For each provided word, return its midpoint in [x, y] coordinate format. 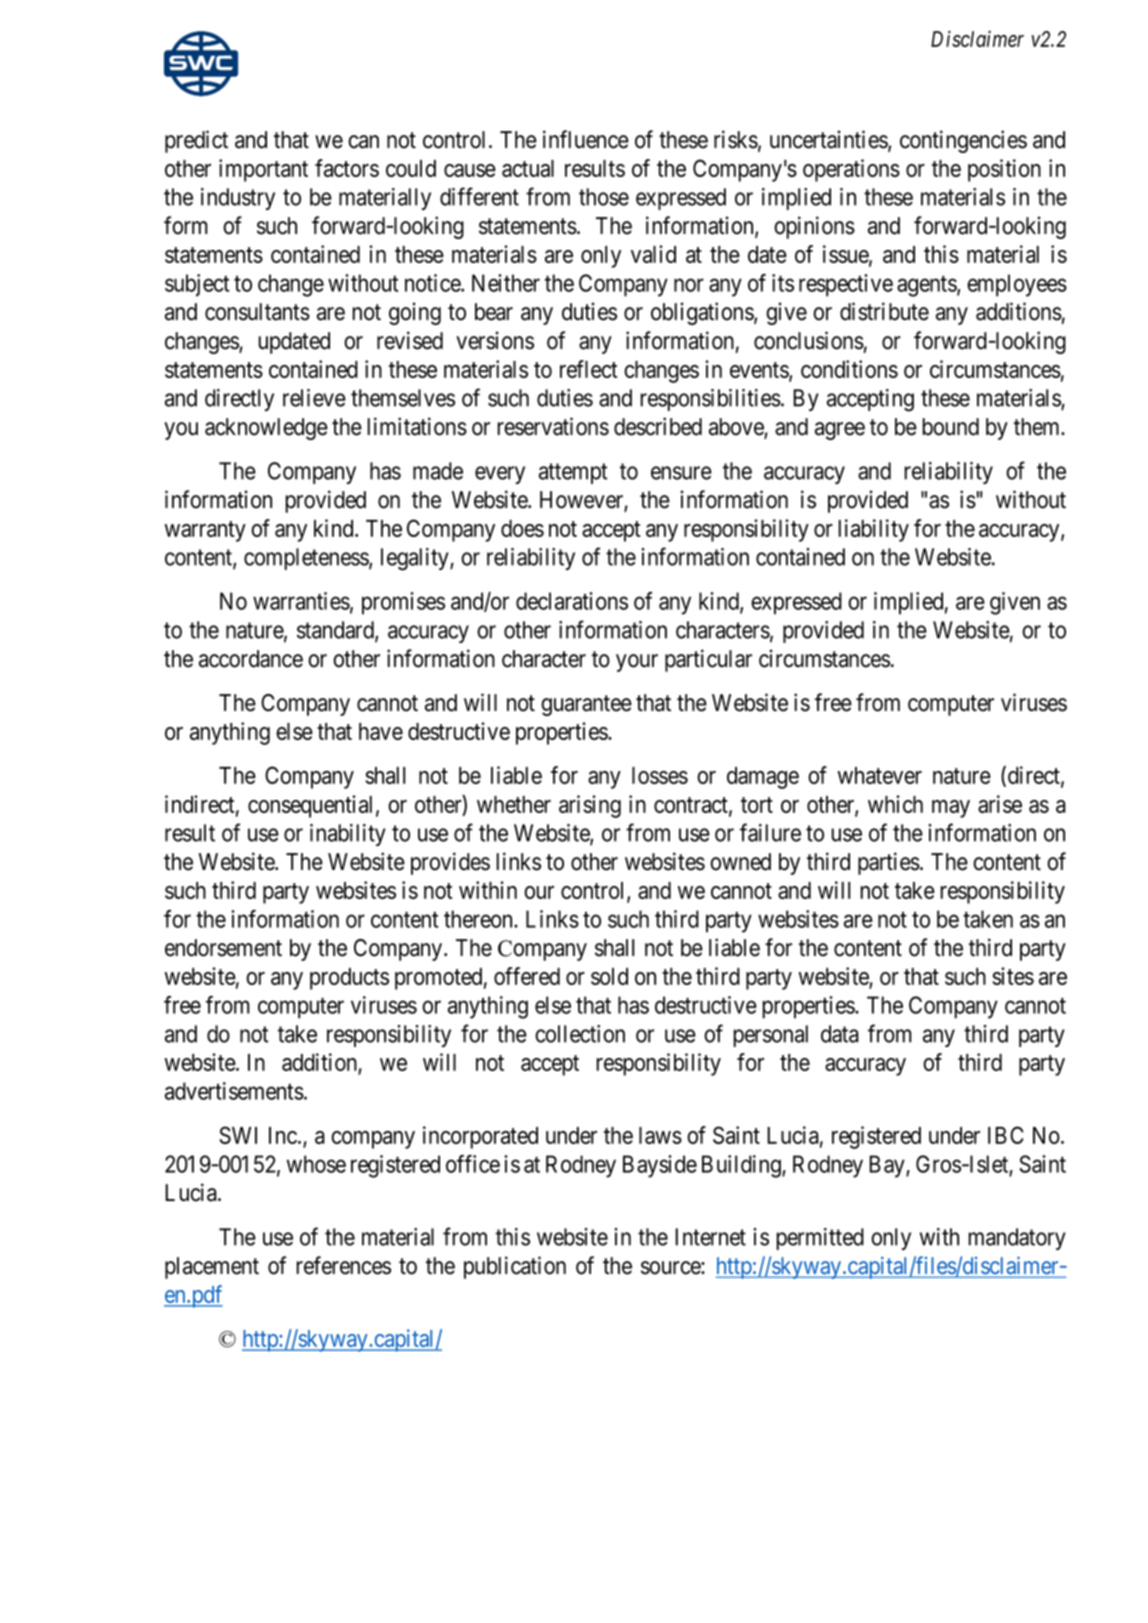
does [522, 528]
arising [590, 806]
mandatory [1017, 1239]
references [343, 1265]
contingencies [963, 141]
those [604, 197]
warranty [205, 531]
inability [348, 835]
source [671, 1268]
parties [889, 863]
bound [950, 427]
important [263, 170]
